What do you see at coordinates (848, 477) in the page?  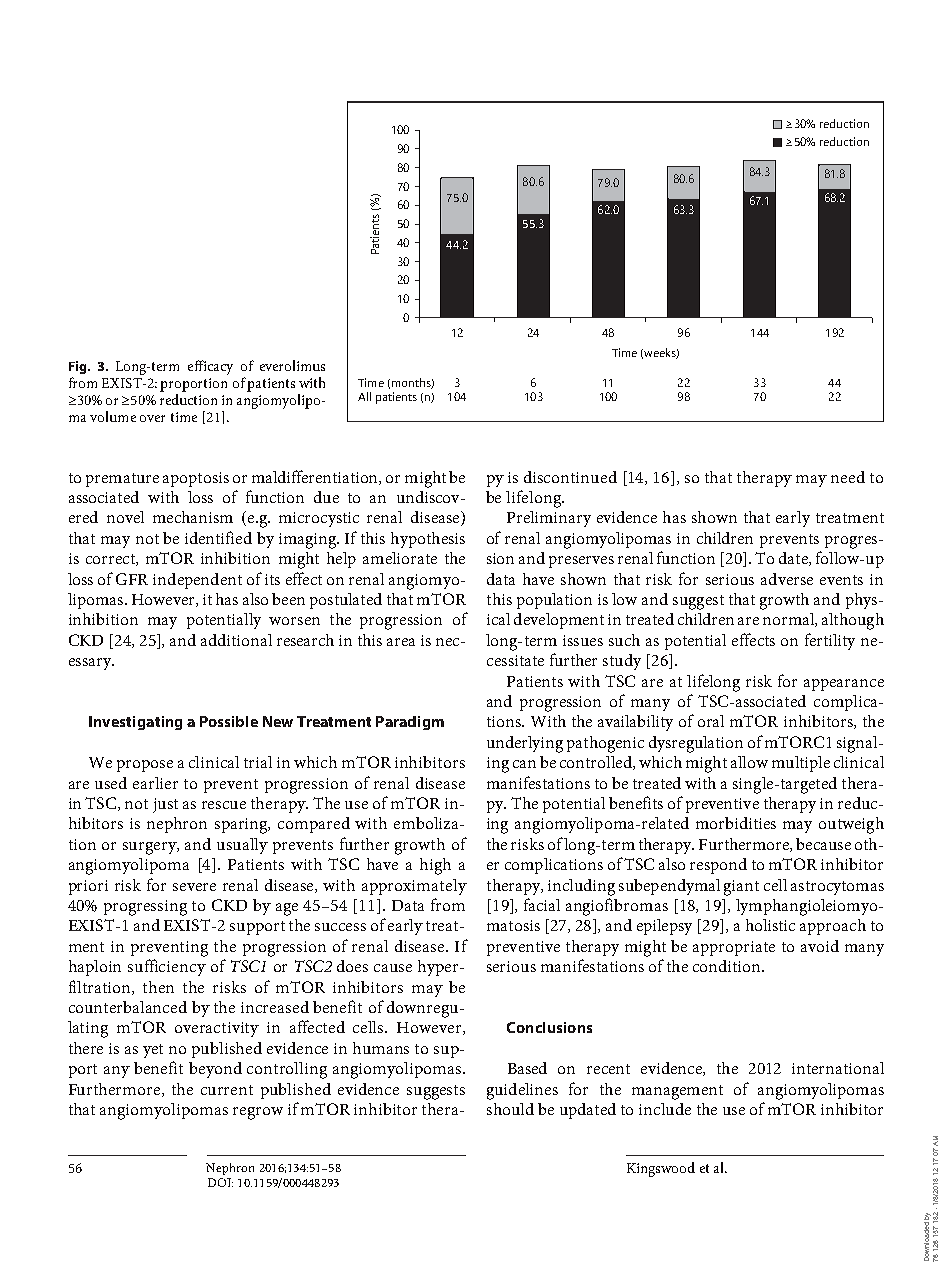 I see `need` at bounding box center [848, 477].
